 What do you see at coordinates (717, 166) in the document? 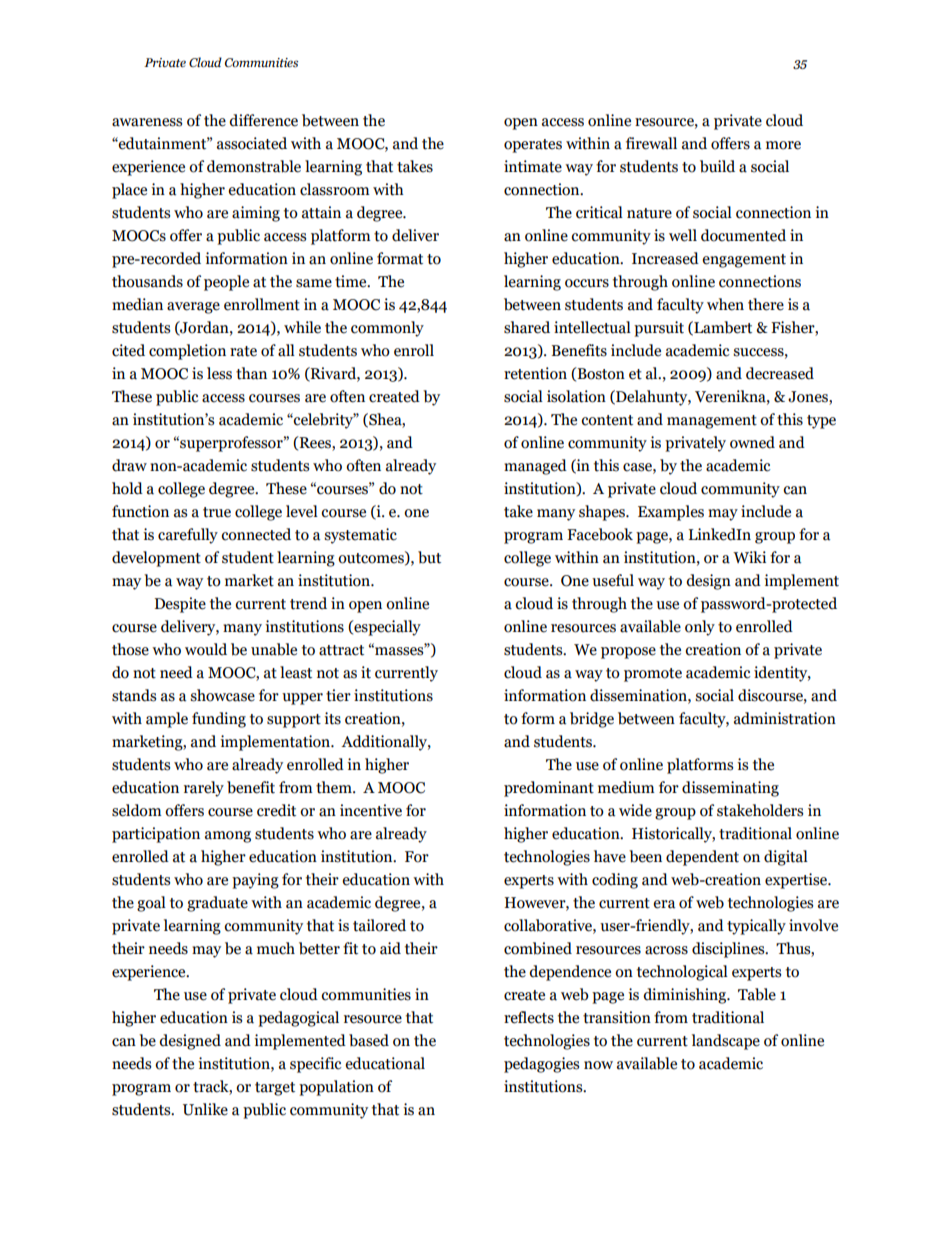
I see `build` at bounding box center [717, 166].
